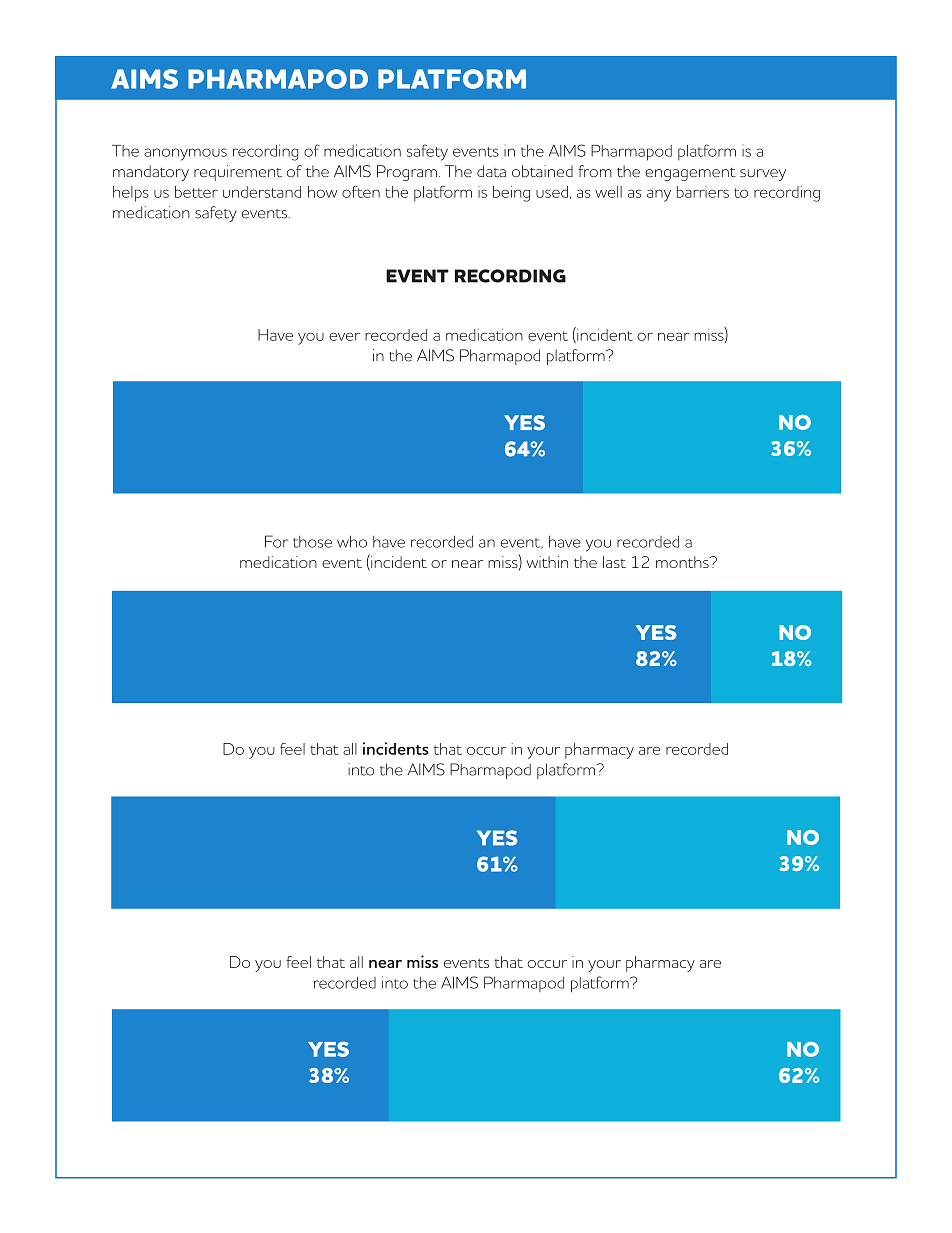 The width and height of the document is (952, 1233). I want to click on often, so click(361, 192).
